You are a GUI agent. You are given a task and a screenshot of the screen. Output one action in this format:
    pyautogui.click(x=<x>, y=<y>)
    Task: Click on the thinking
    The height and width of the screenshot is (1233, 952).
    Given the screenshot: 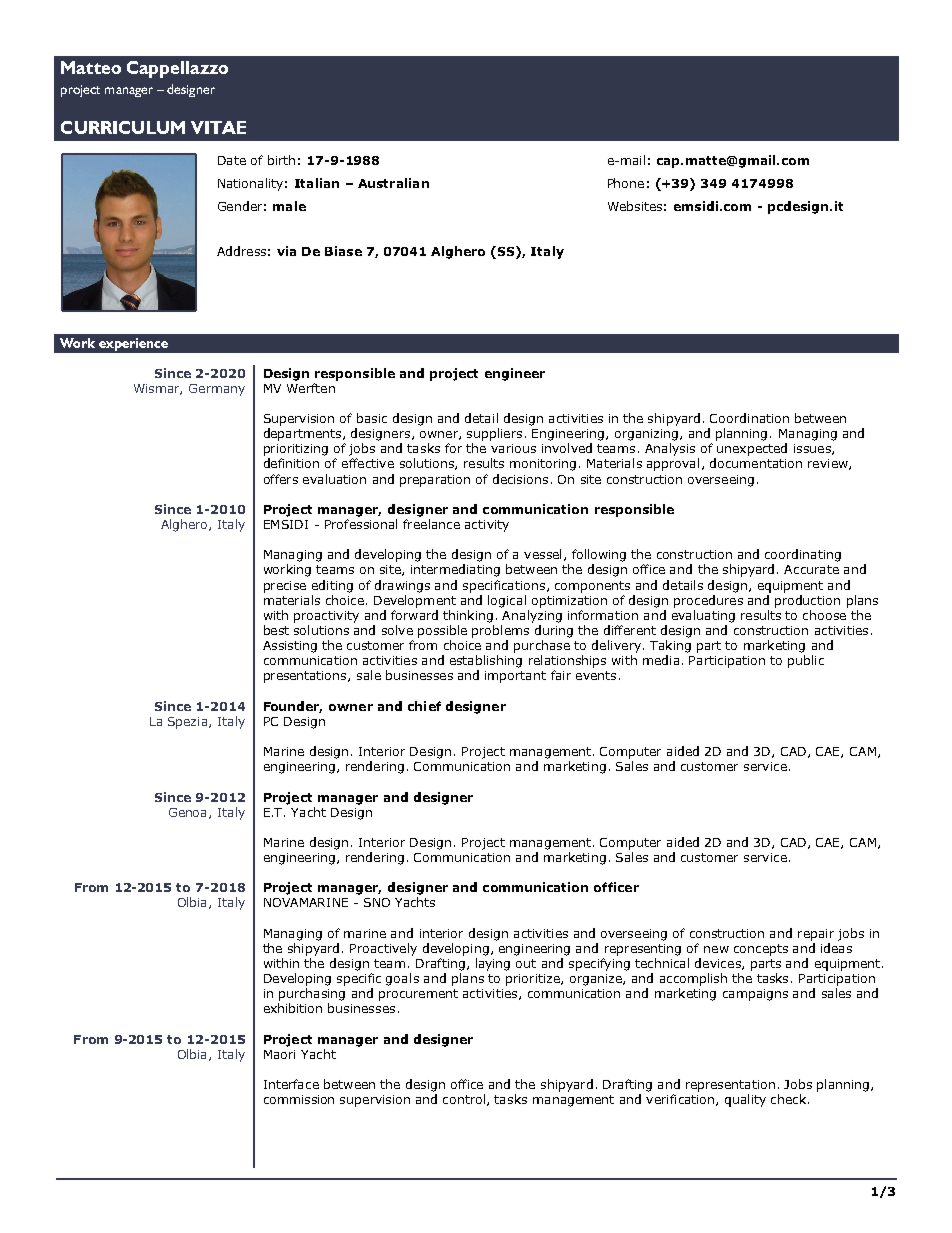 What is the action you would take?
    pyautogui.click(x=468, y=616)
